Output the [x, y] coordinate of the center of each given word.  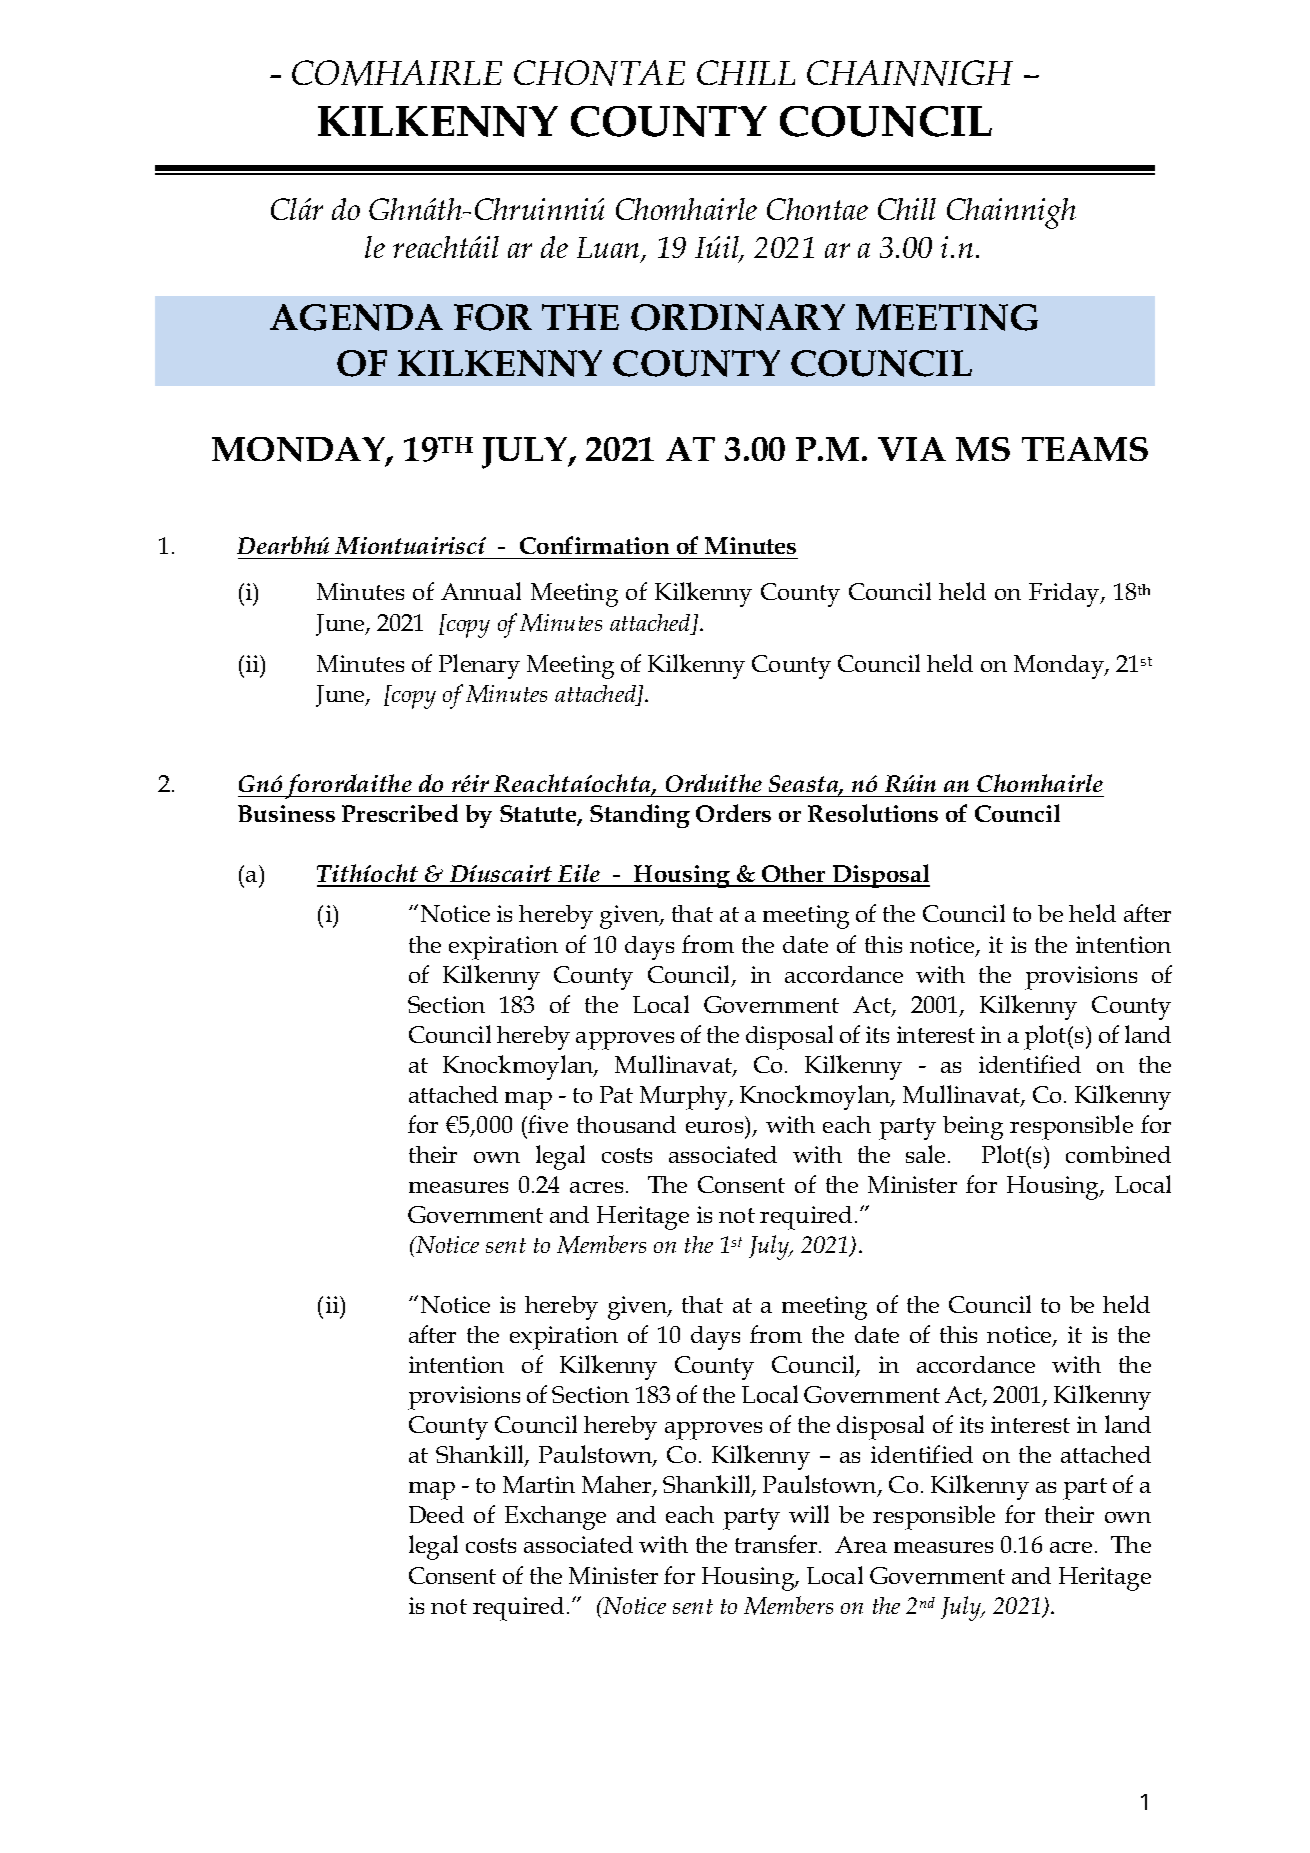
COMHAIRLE [397, 73]
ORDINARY [738, 317]
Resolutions [873, 813]
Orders [733, 813]
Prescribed [400, 813]
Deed [436, 1514]
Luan [609, 249]
